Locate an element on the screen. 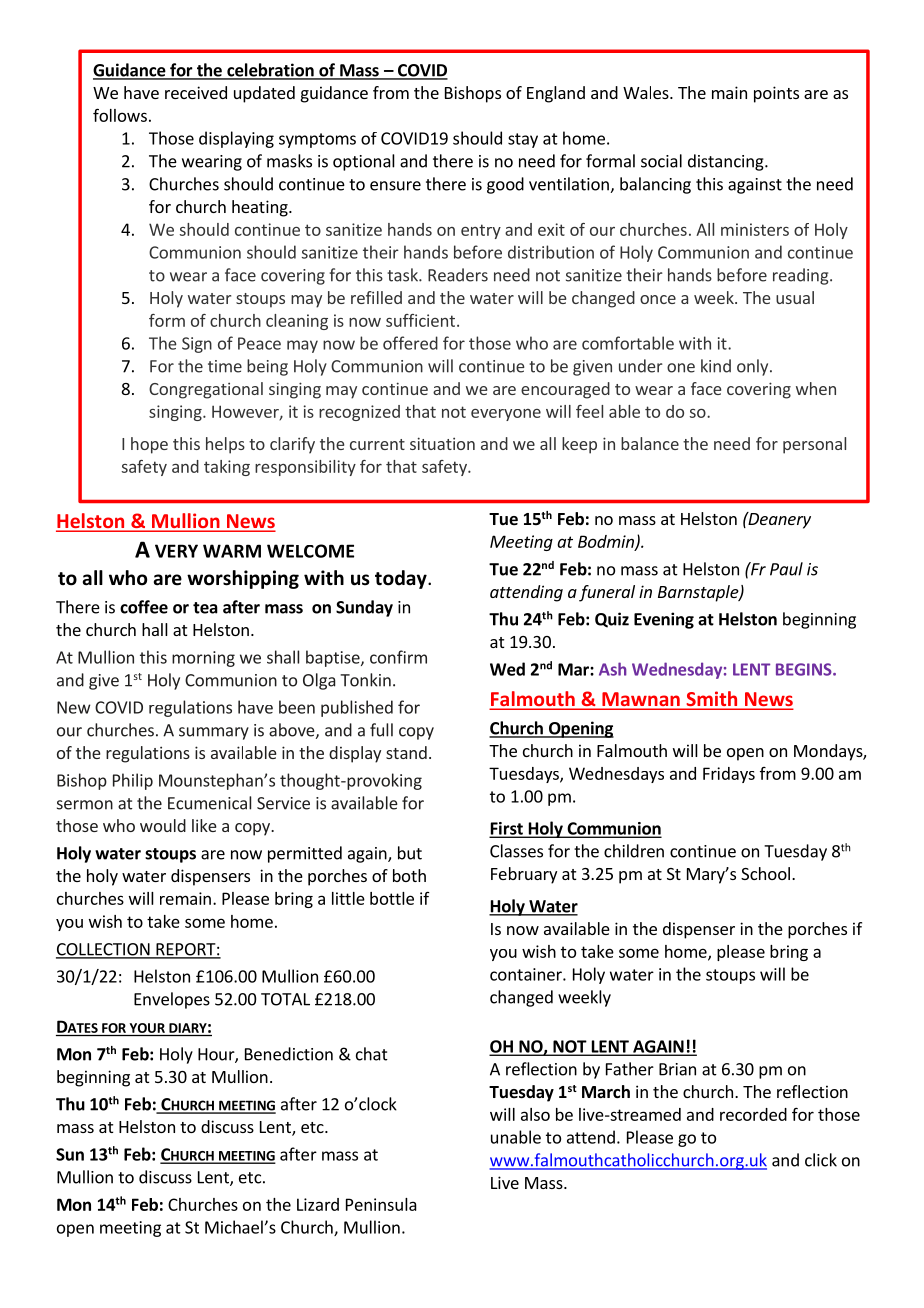  confirm is located at coordinates (398, 657).
